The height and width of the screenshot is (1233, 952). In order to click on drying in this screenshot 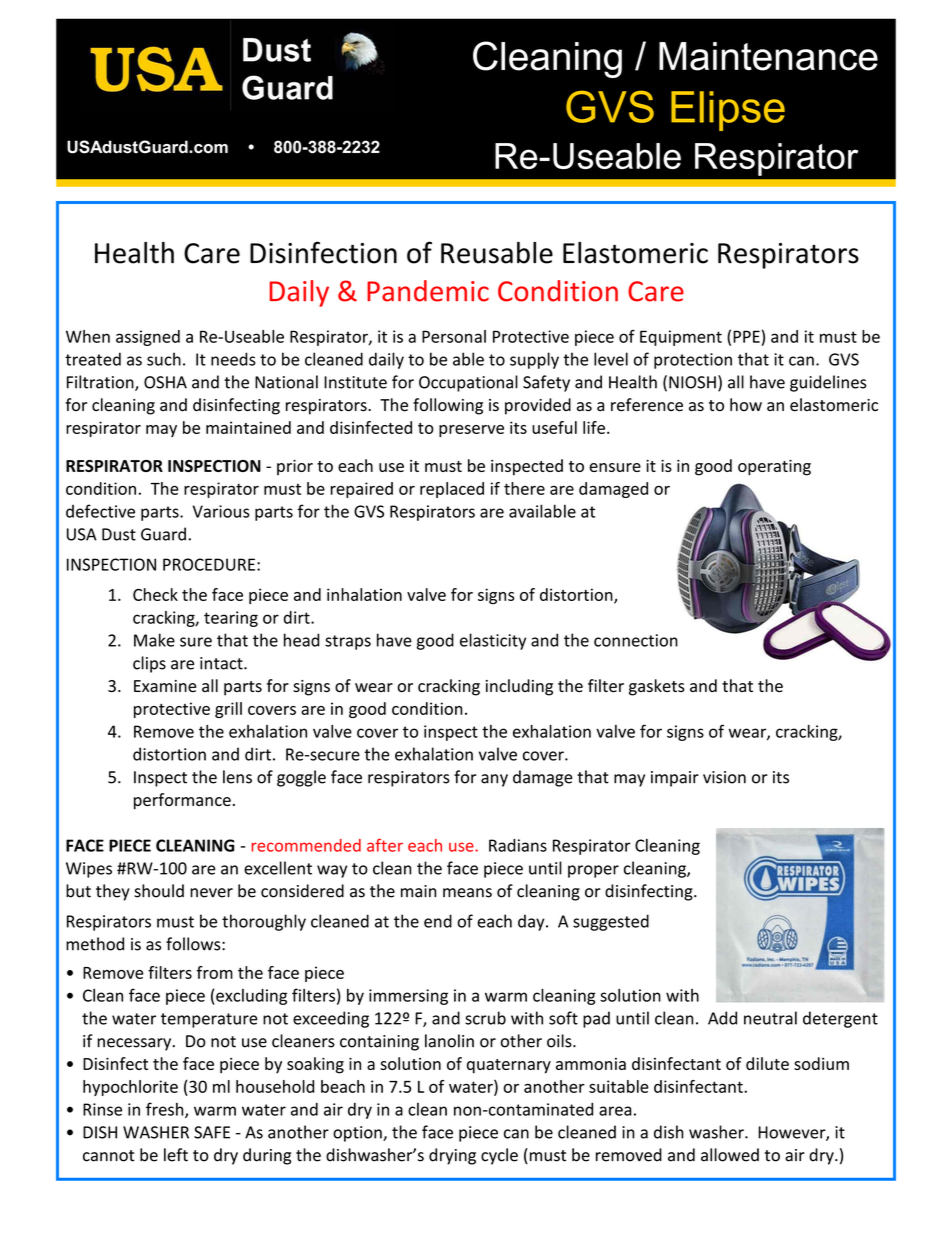, I will do `click(452, 1156)`.
